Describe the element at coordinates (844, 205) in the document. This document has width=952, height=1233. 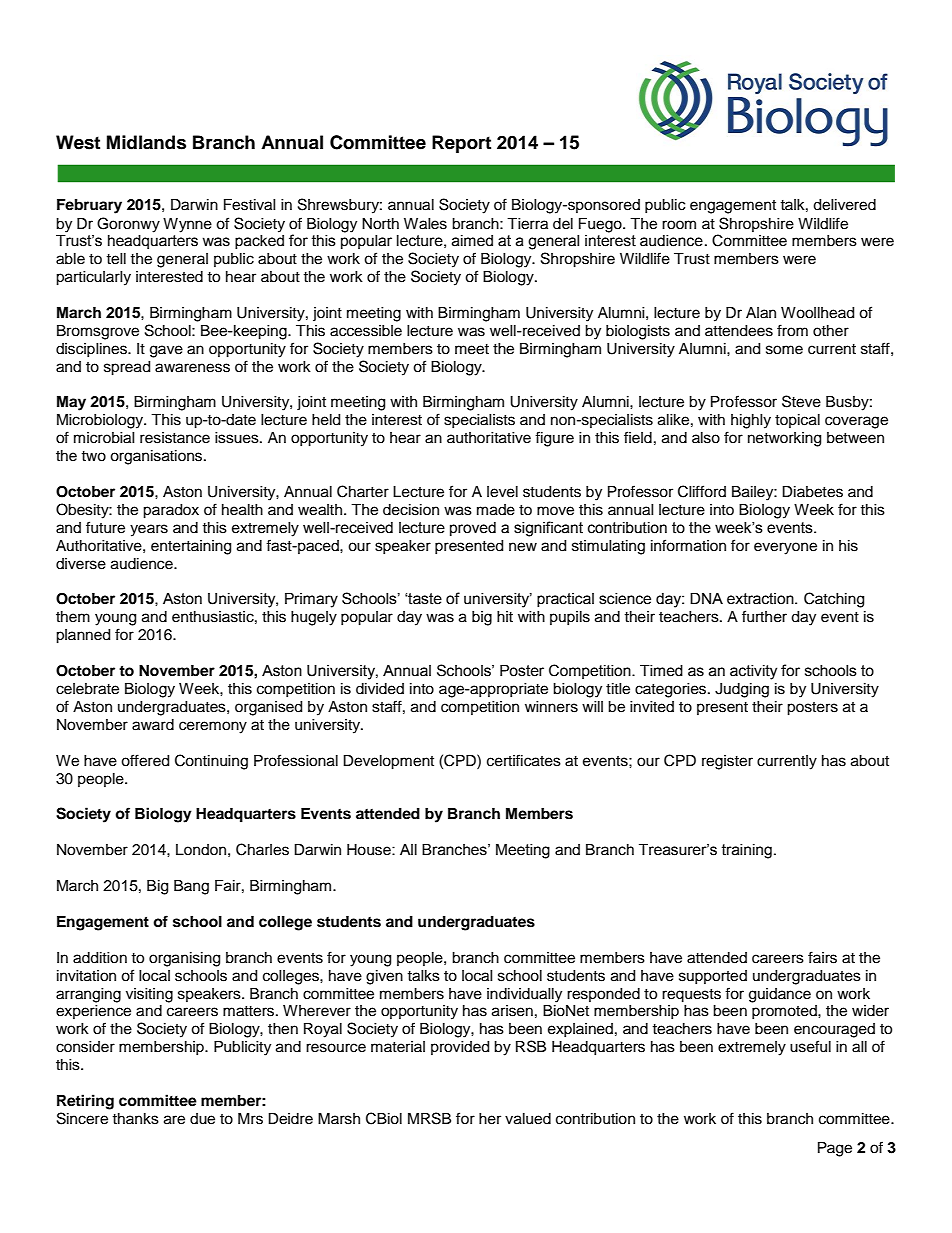
I see `delivered` at that location.
